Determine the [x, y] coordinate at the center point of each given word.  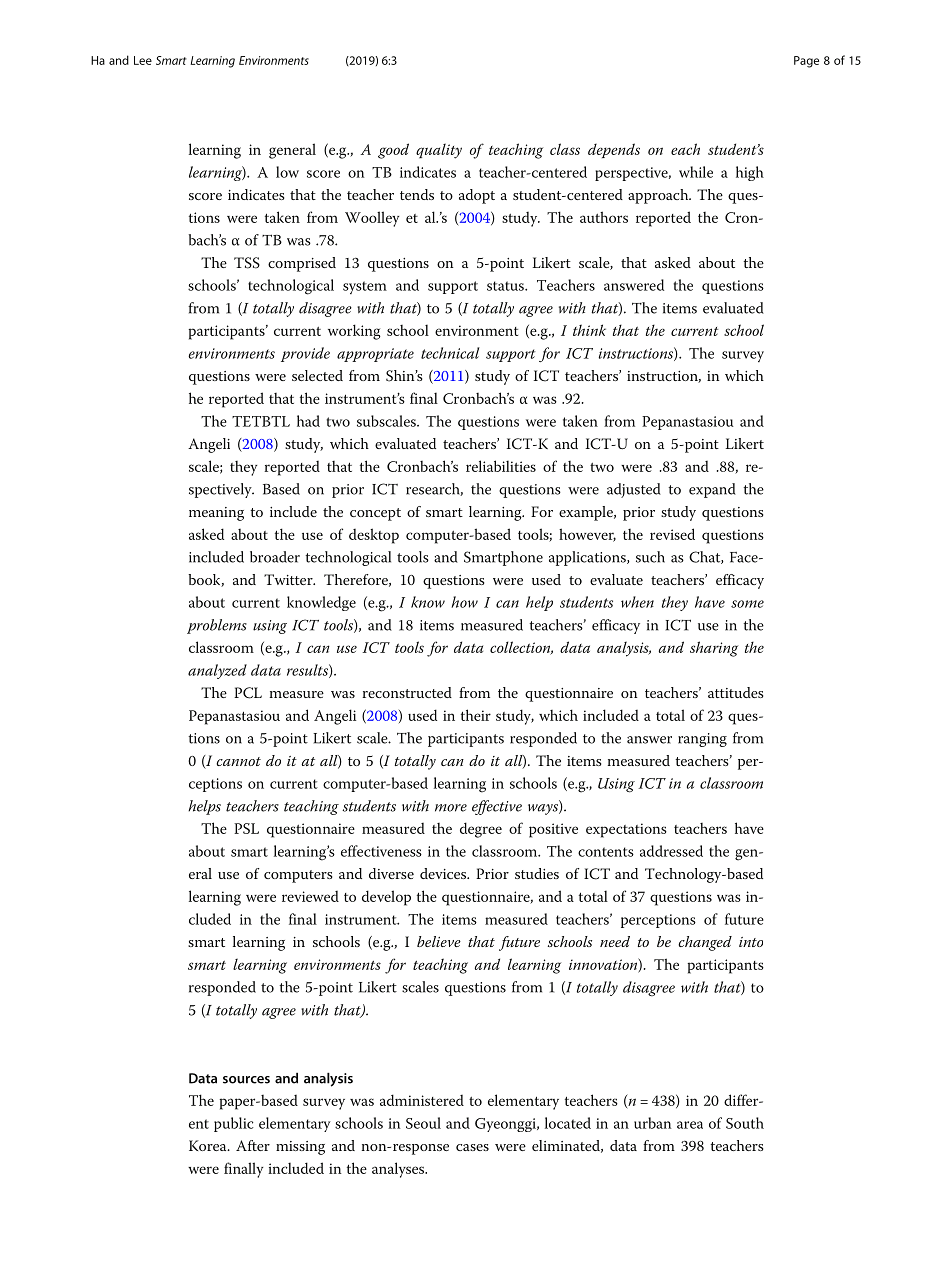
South [745, 1123]
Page [806, 62]
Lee [143, 60]
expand [712, 490]
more [451, 808]
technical [450, 353]
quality [439, 151]
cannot [238, 761]
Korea [209, 1145]
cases [472, 1147]
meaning [216, 514]
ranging [702, 740]
